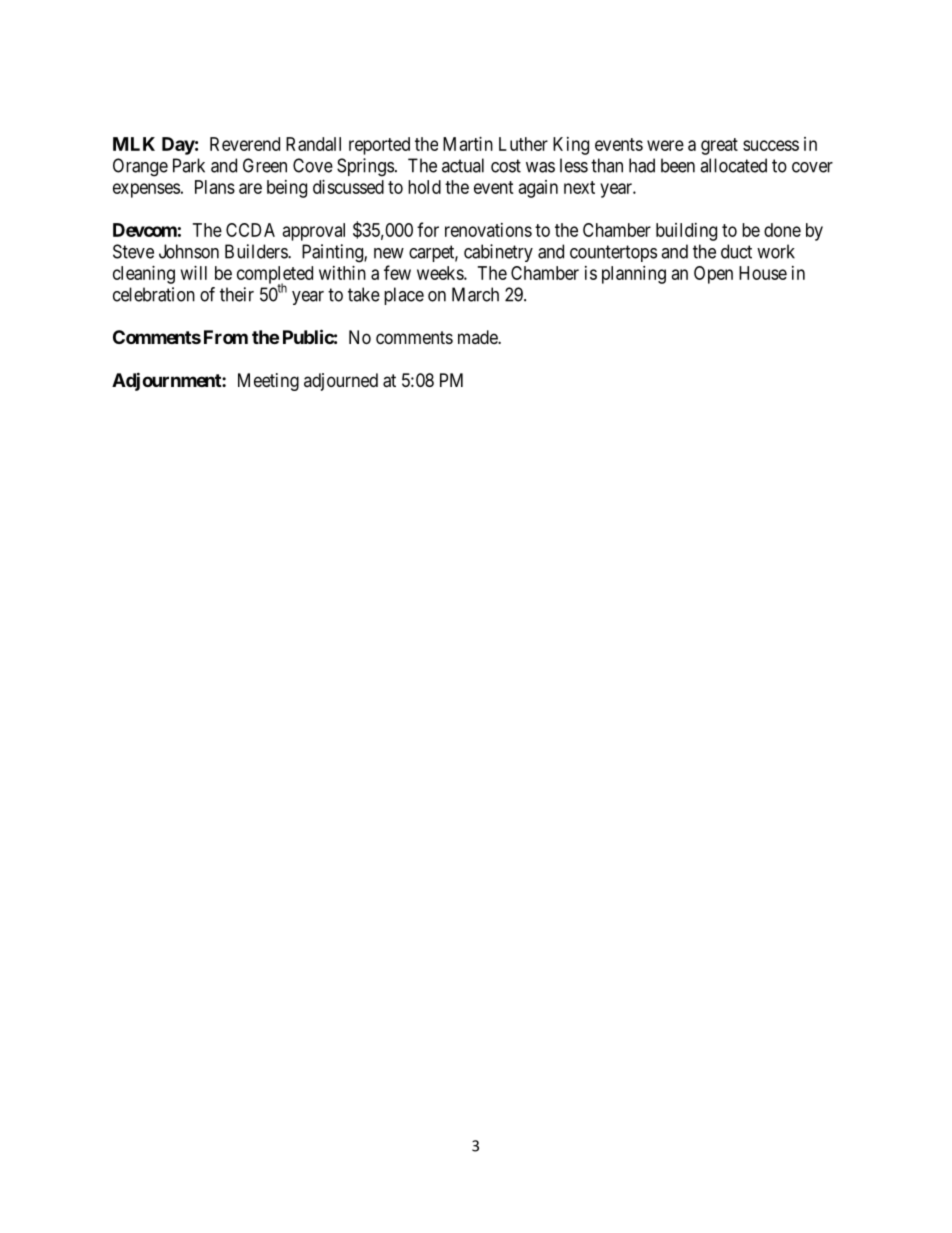 This screenshot has height=1233, width=952. I want to click on weeks, so click(441, 273).
